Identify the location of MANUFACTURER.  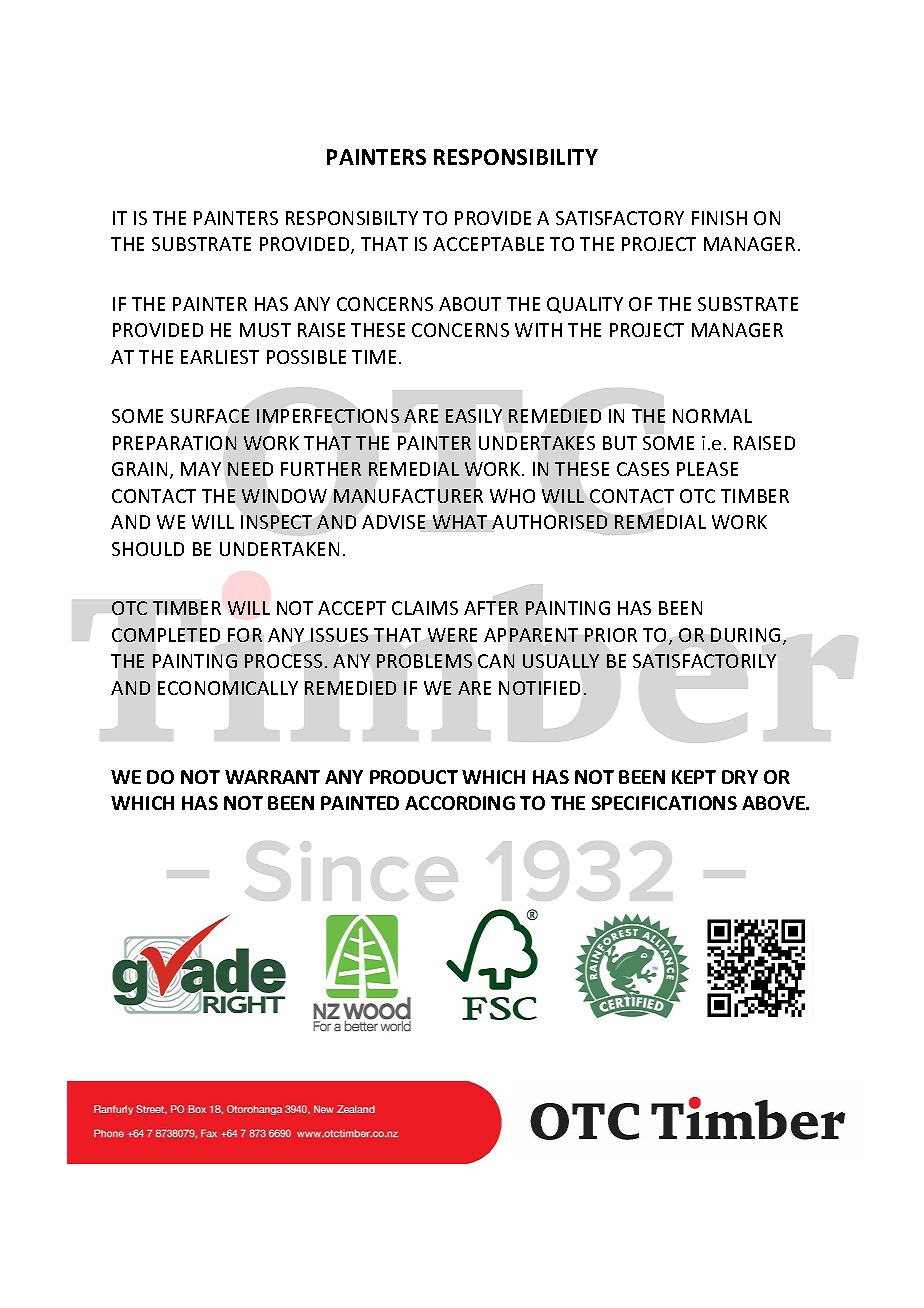
(408, 496).
